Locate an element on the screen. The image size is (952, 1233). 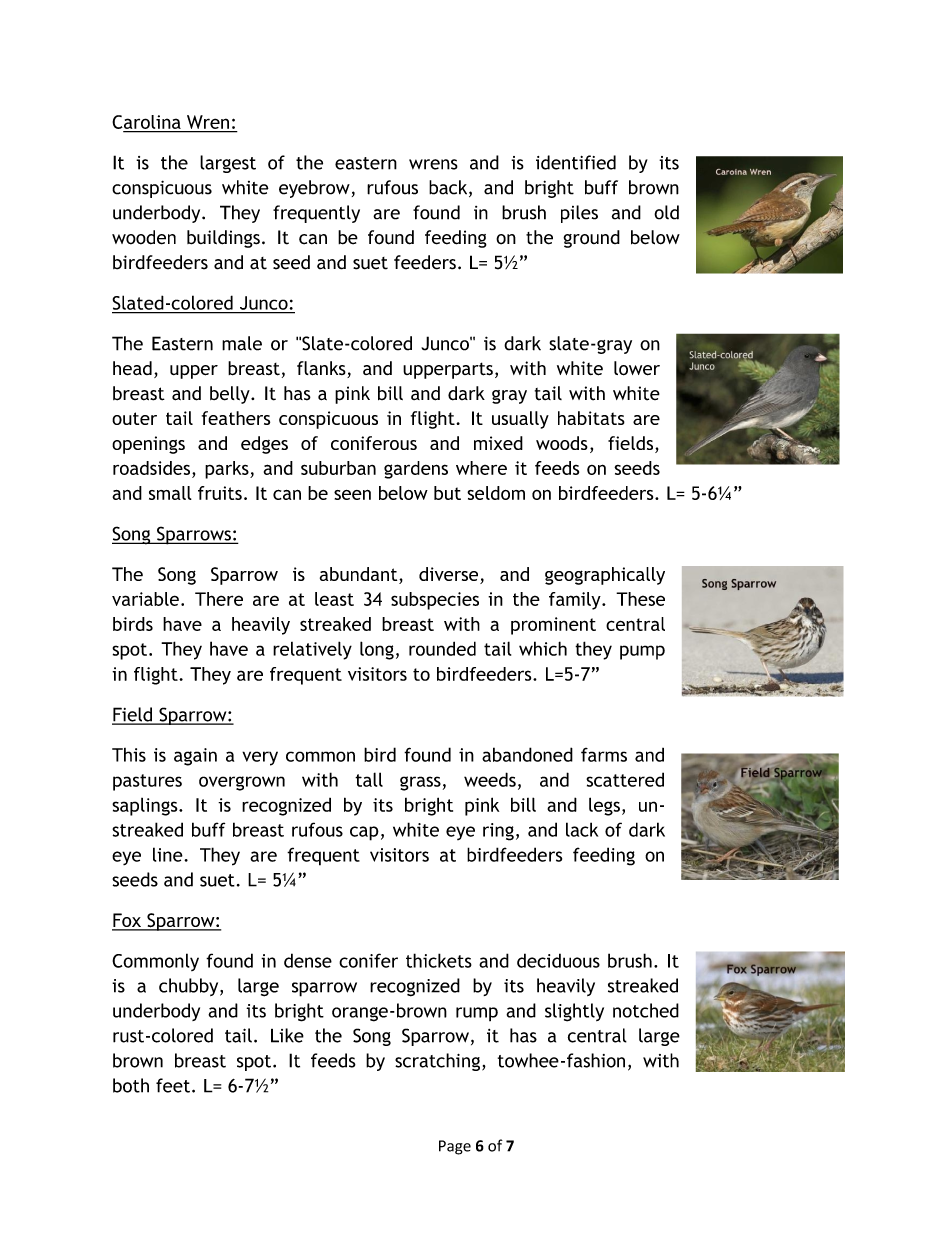
grass is located at coordinates (420, 783).
